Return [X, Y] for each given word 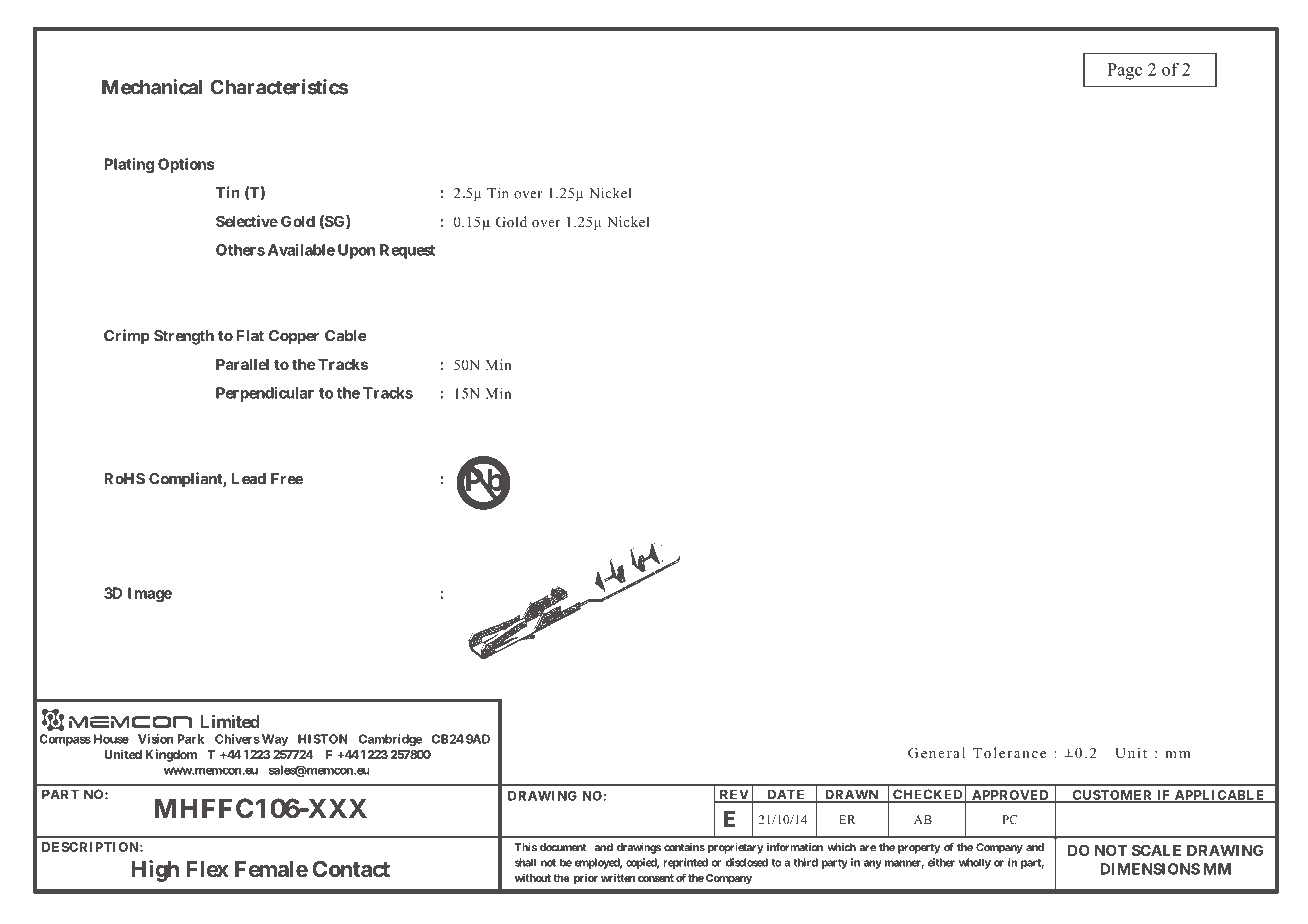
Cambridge [390, 740]
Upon [356, 251]
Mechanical [152, 87]
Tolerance [1009, 752]
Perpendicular [265, 394]
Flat [250, 336]
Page [1124, 71]
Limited [230, 722]
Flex [207, 869]
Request [407, 251]
